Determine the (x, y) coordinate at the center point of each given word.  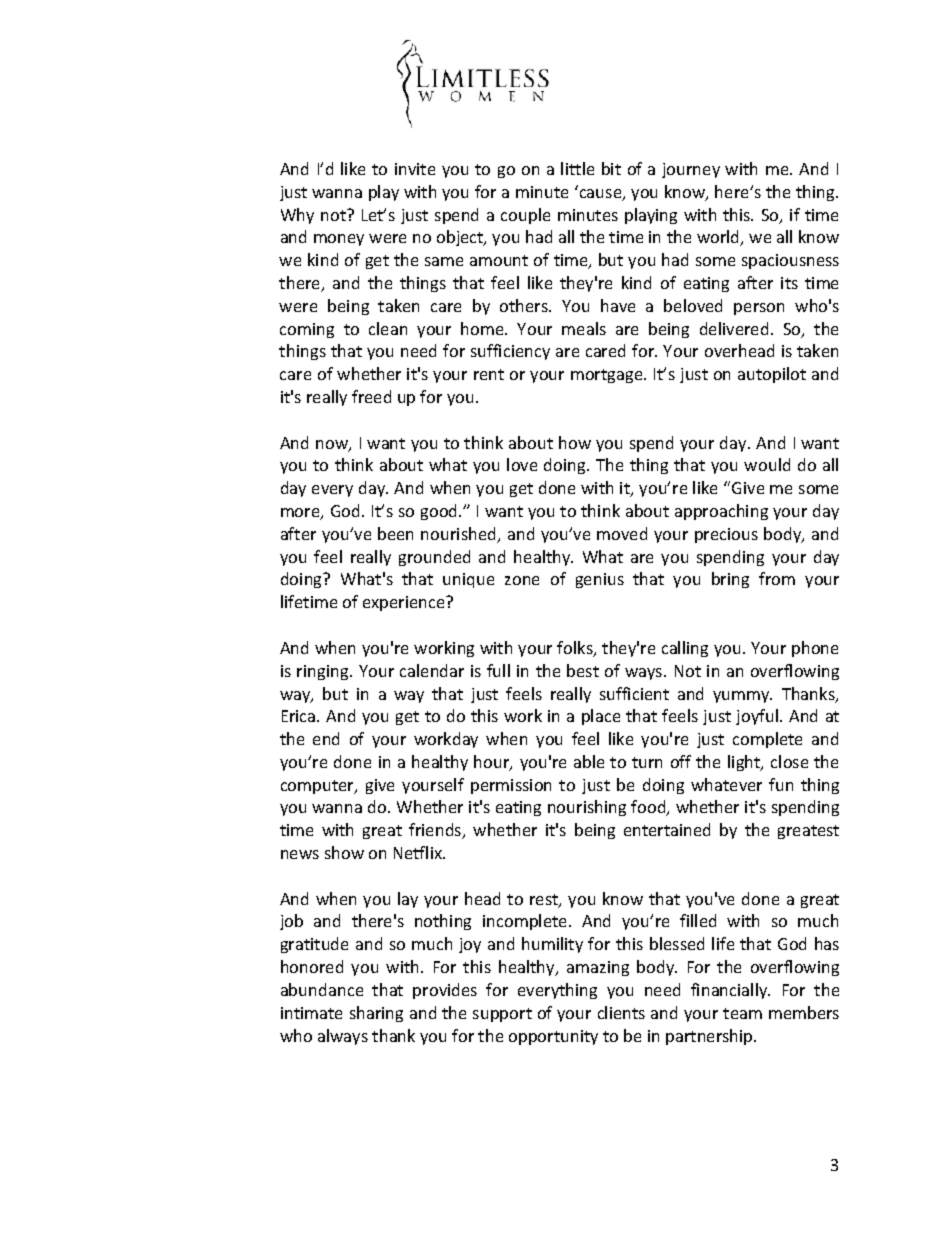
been (395, 533)
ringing (324, 672)
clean (388, 328)
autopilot (772, 375)
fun (781, 784)
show (344, 852)
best (583, 670)
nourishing (587, 808)
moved (622, 533)
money (339, 240)
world (719, 238)
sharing (376, 1014)
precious (726, 535)
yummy (742, 697)
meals (584, 328)
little (577, 168)
